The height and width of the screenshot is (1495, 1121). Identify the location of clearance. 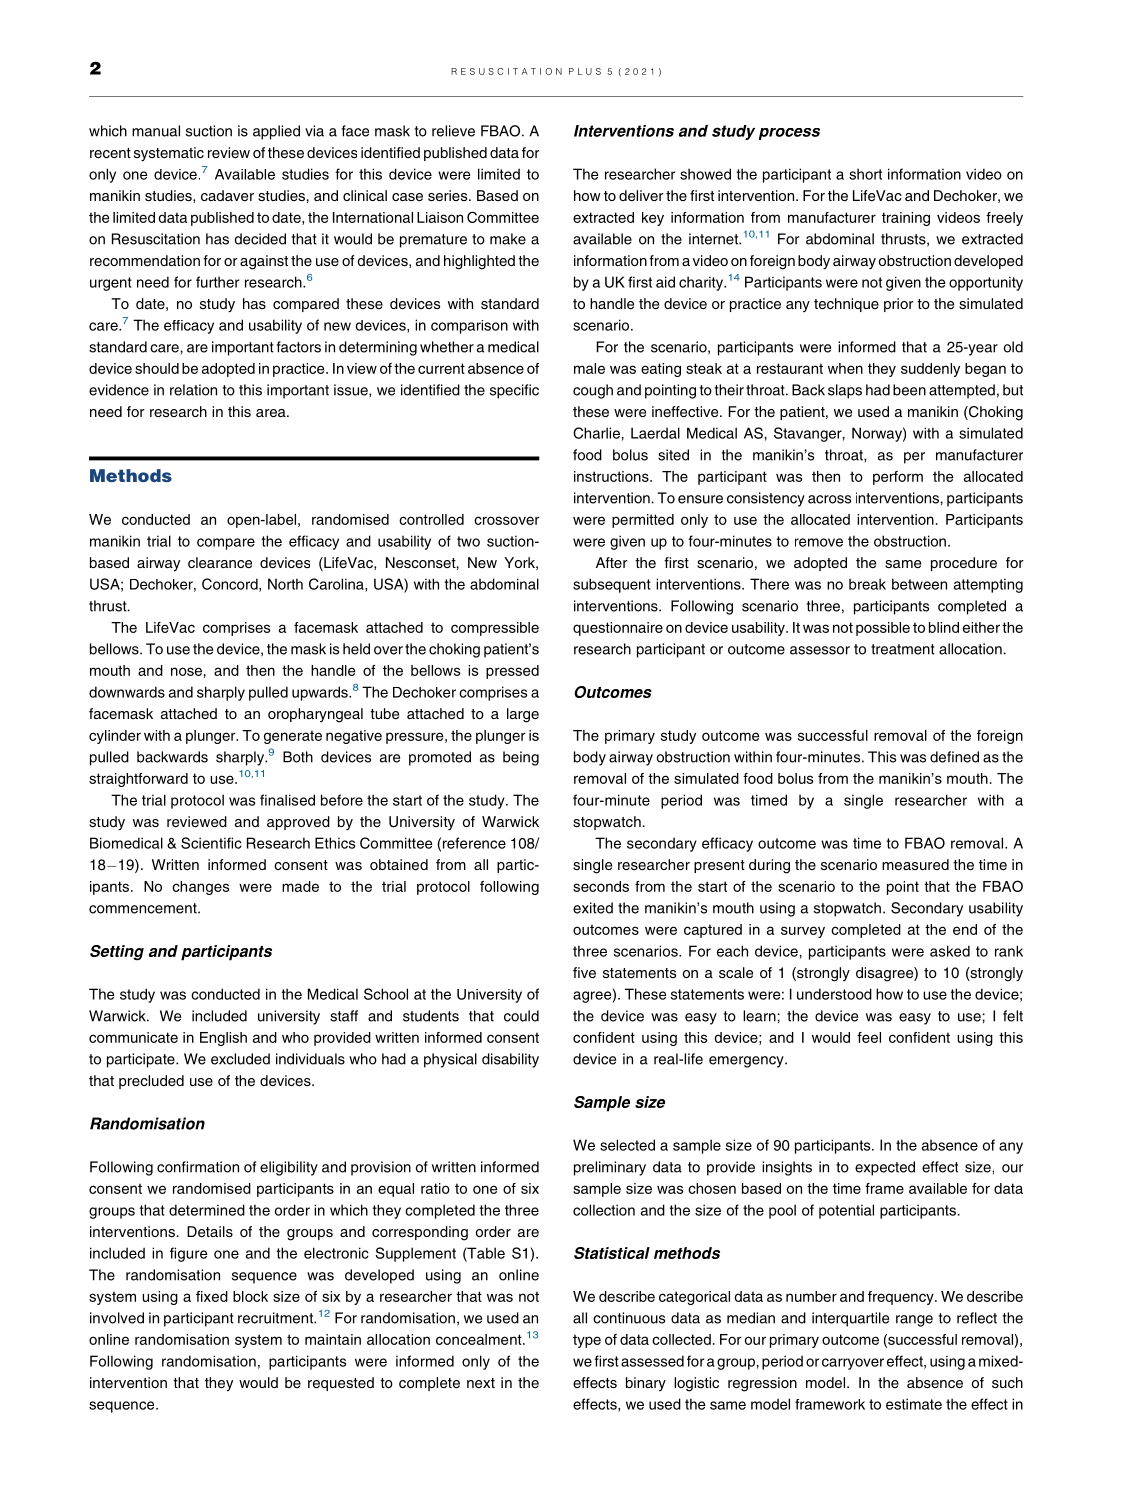
(220, 562).
